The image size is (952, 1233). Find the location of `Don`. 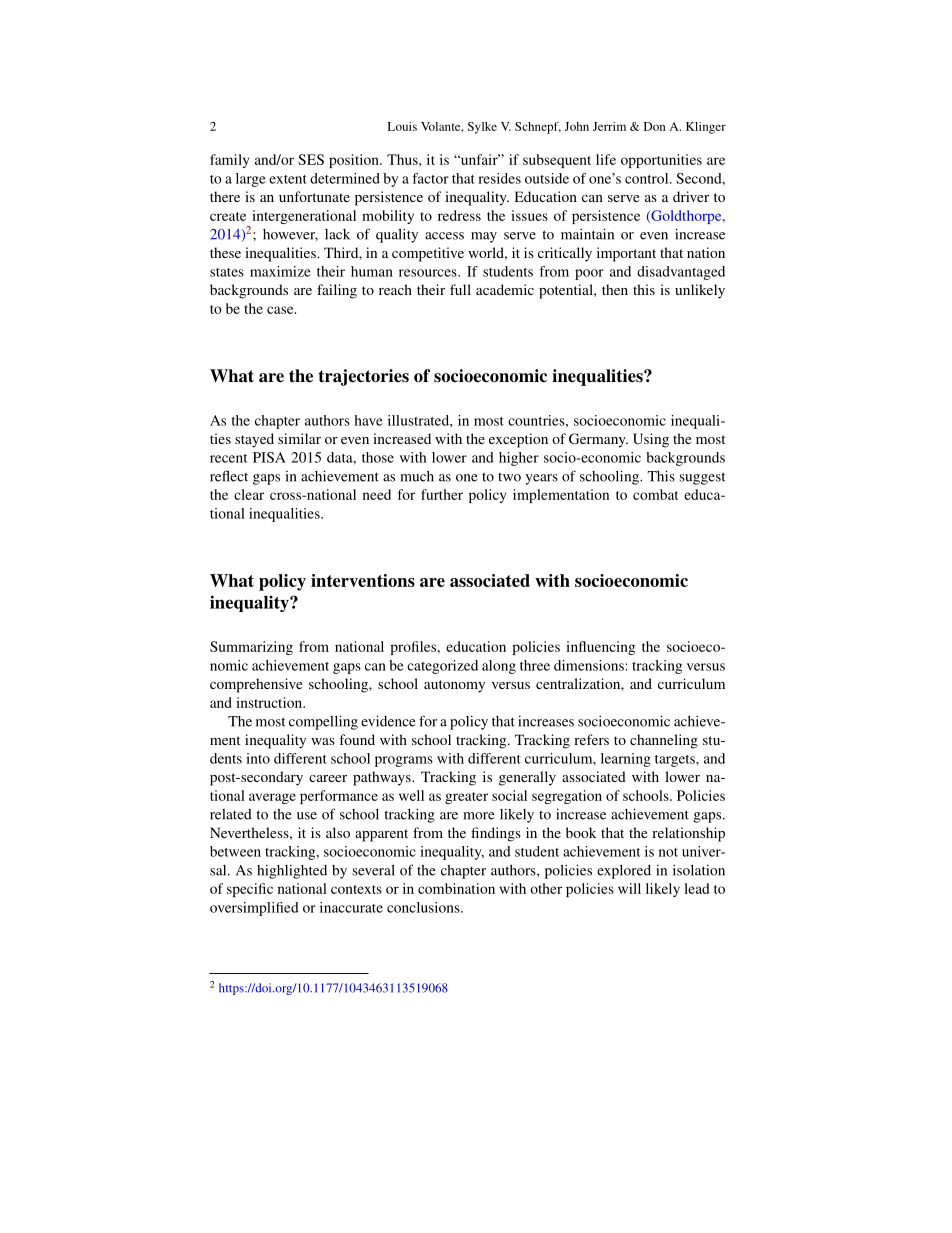

Don is located at coordinates (655, 126).
